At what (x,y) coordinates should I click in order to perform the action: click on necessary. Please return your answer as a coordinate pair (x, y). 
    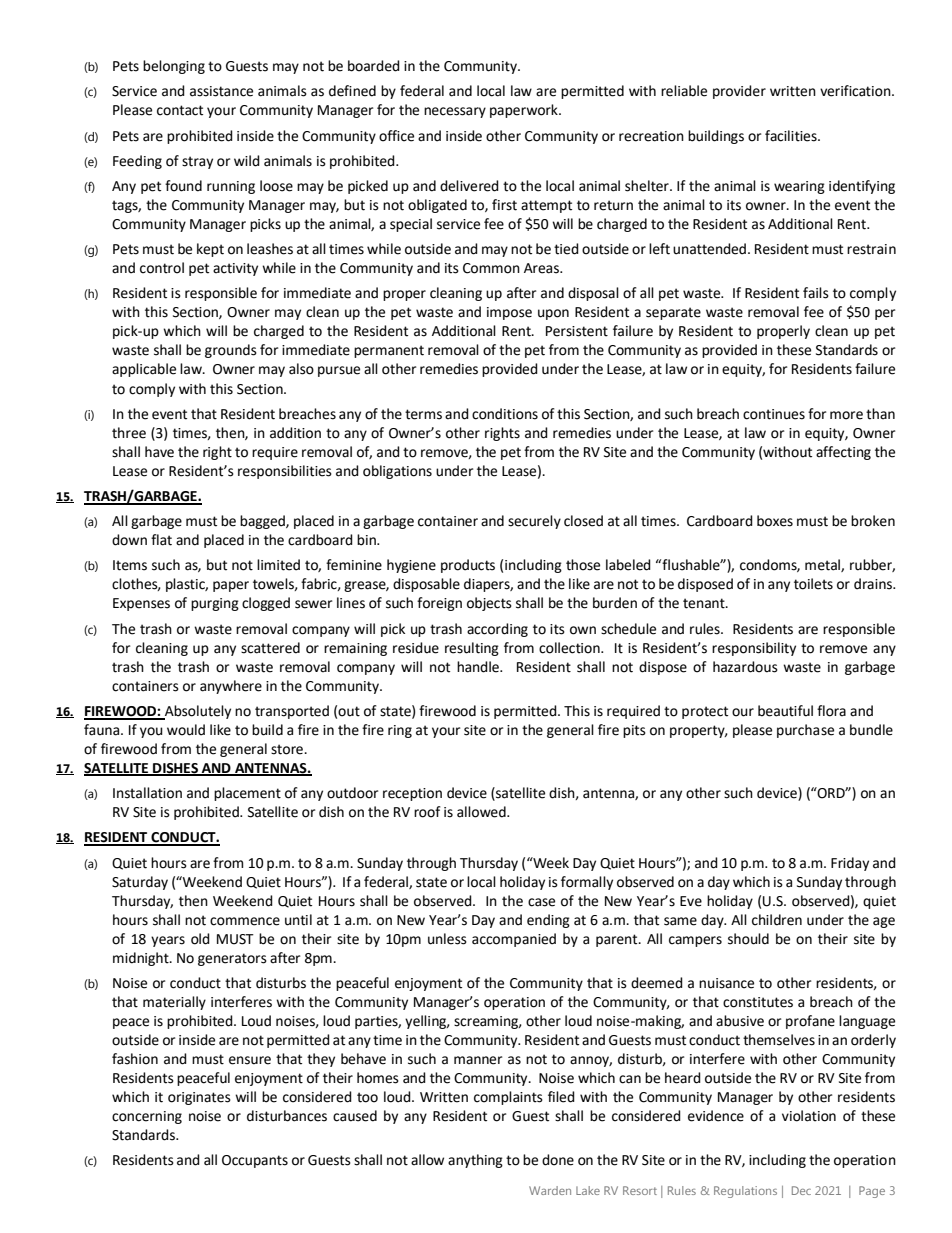
    Looking at the image, I should click on (455, 112).
